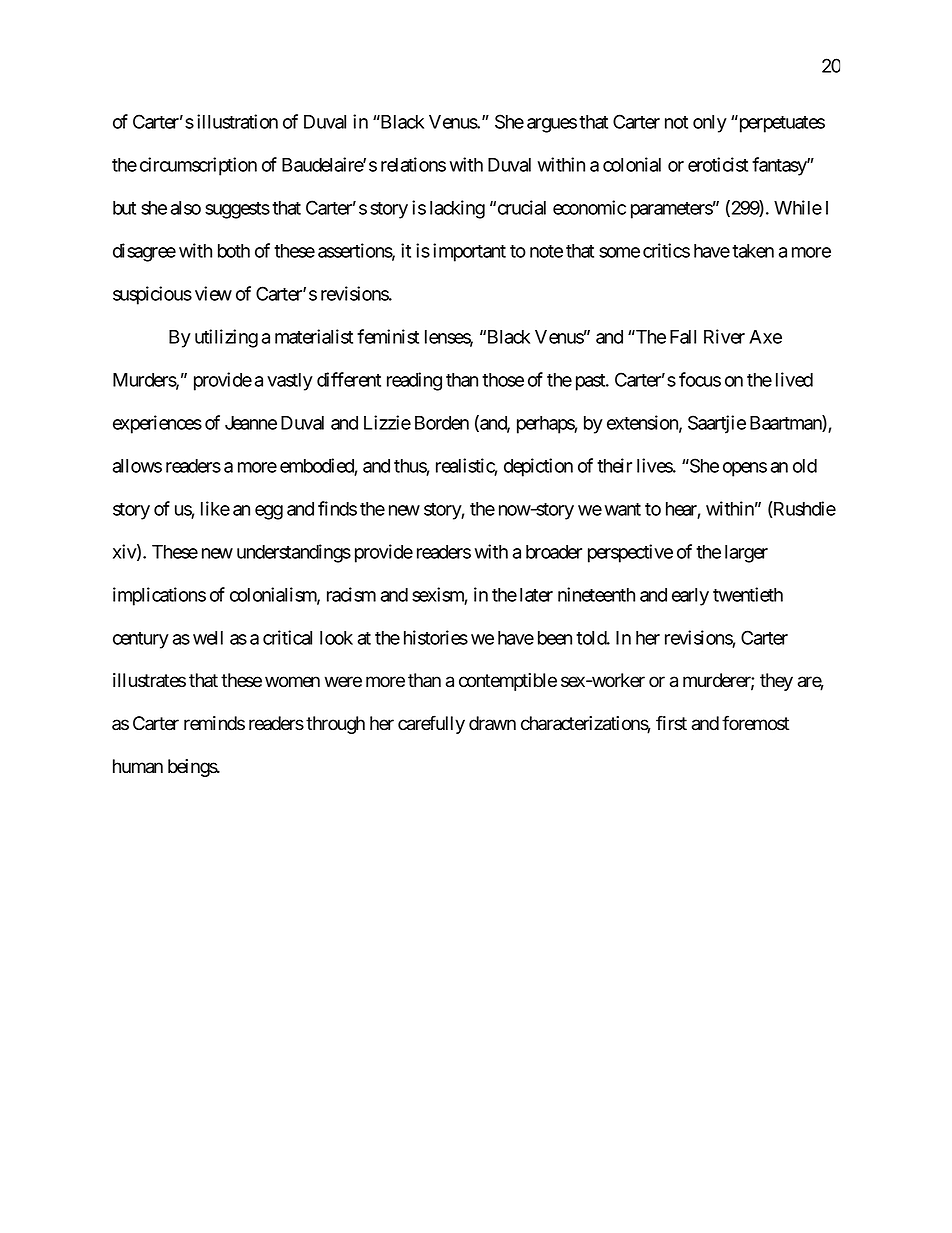 The width and height of the document is (952, 1233). I want to click on well, so click(208, 638).
